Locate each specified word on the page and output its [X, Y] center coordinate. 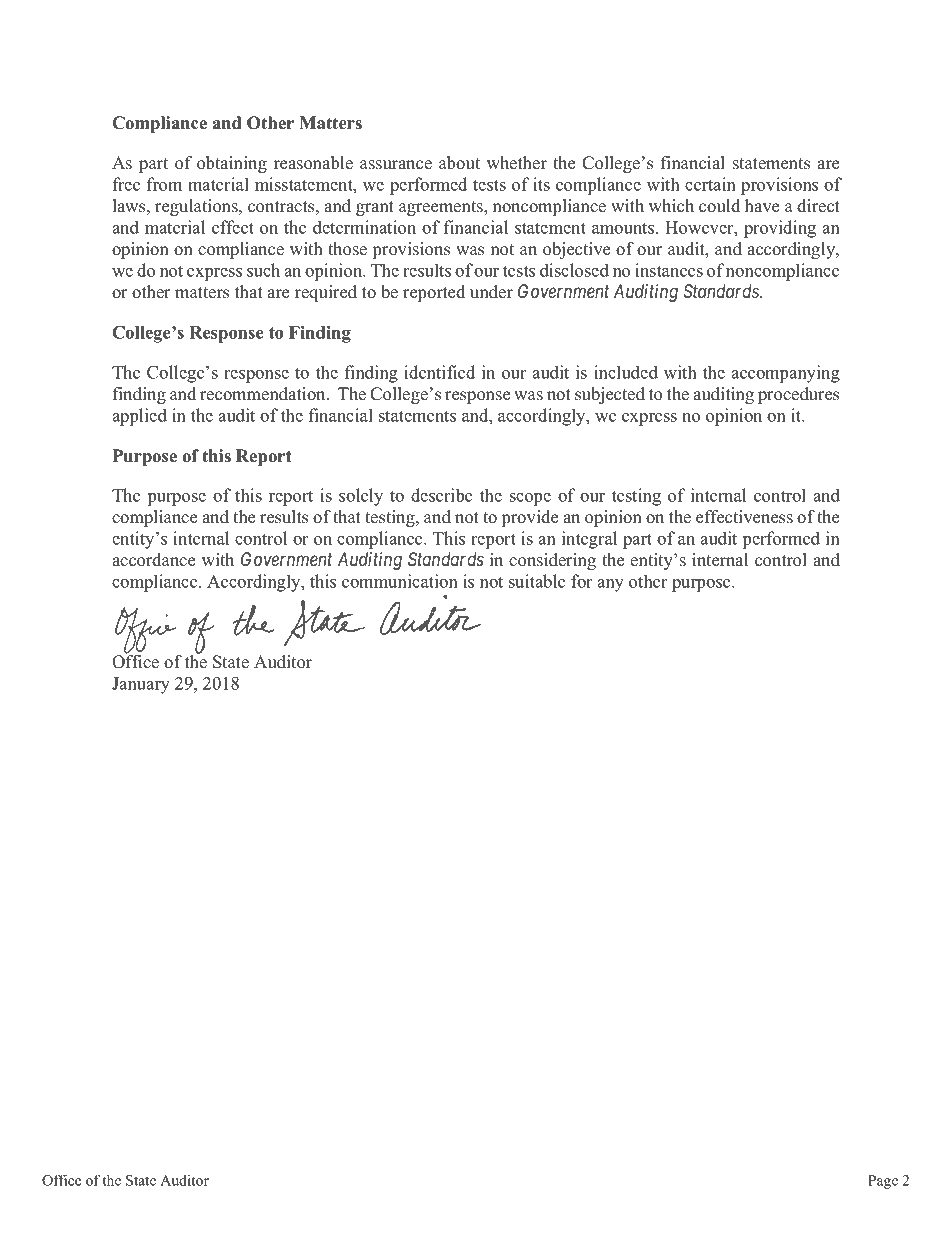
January [141, 685]
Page [883, 1182]
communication [400, 581]
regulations [197, 207]
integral [589, 540]
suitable [537, 581]
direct [818, 206]
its [541, 184]
